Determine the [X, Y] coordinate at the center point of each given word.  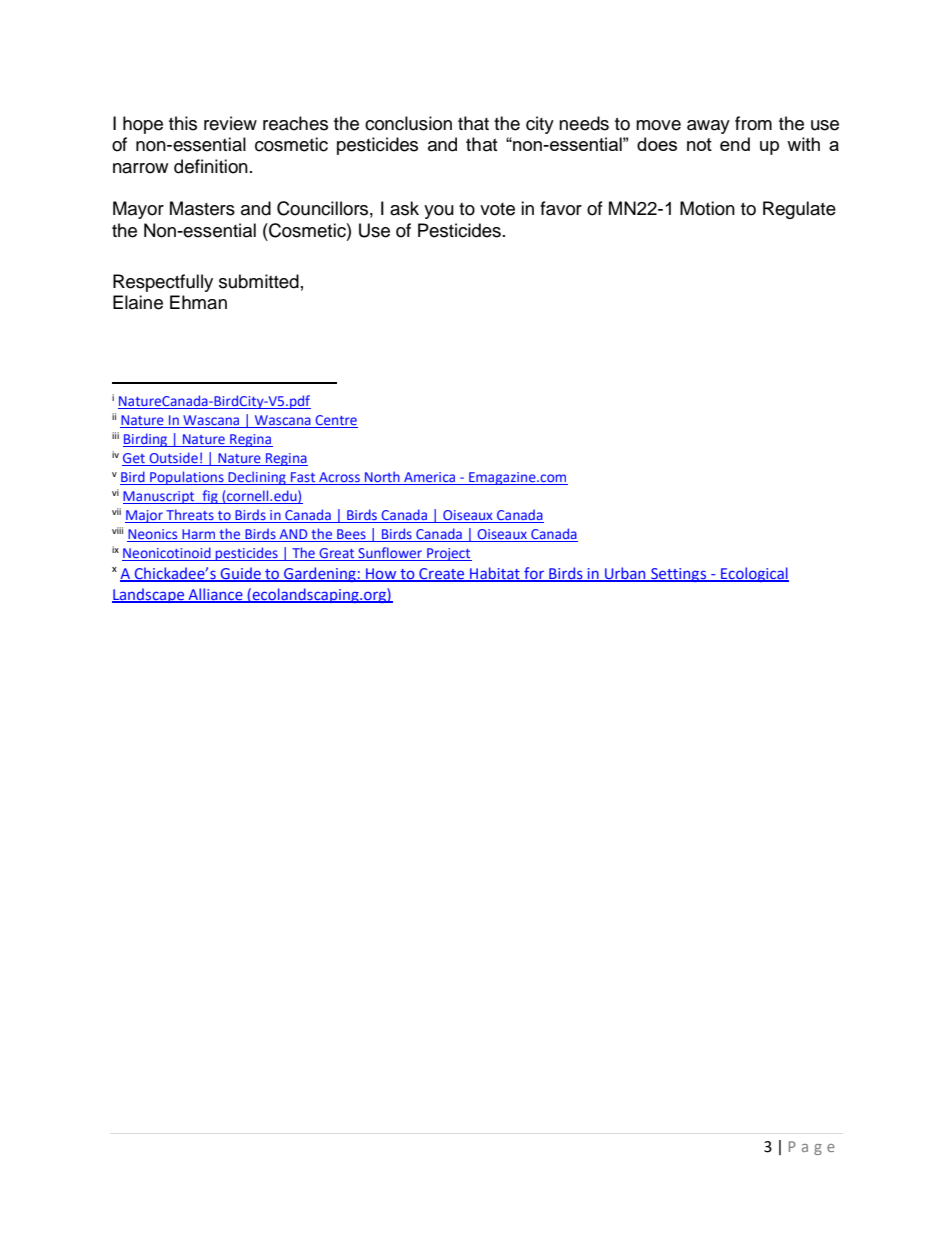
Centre [335, 421]
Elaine [138, 302]
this [183, 123]
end [735, 144]
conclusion [408, 123]
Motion [707, 208]
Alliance [215, 595]
